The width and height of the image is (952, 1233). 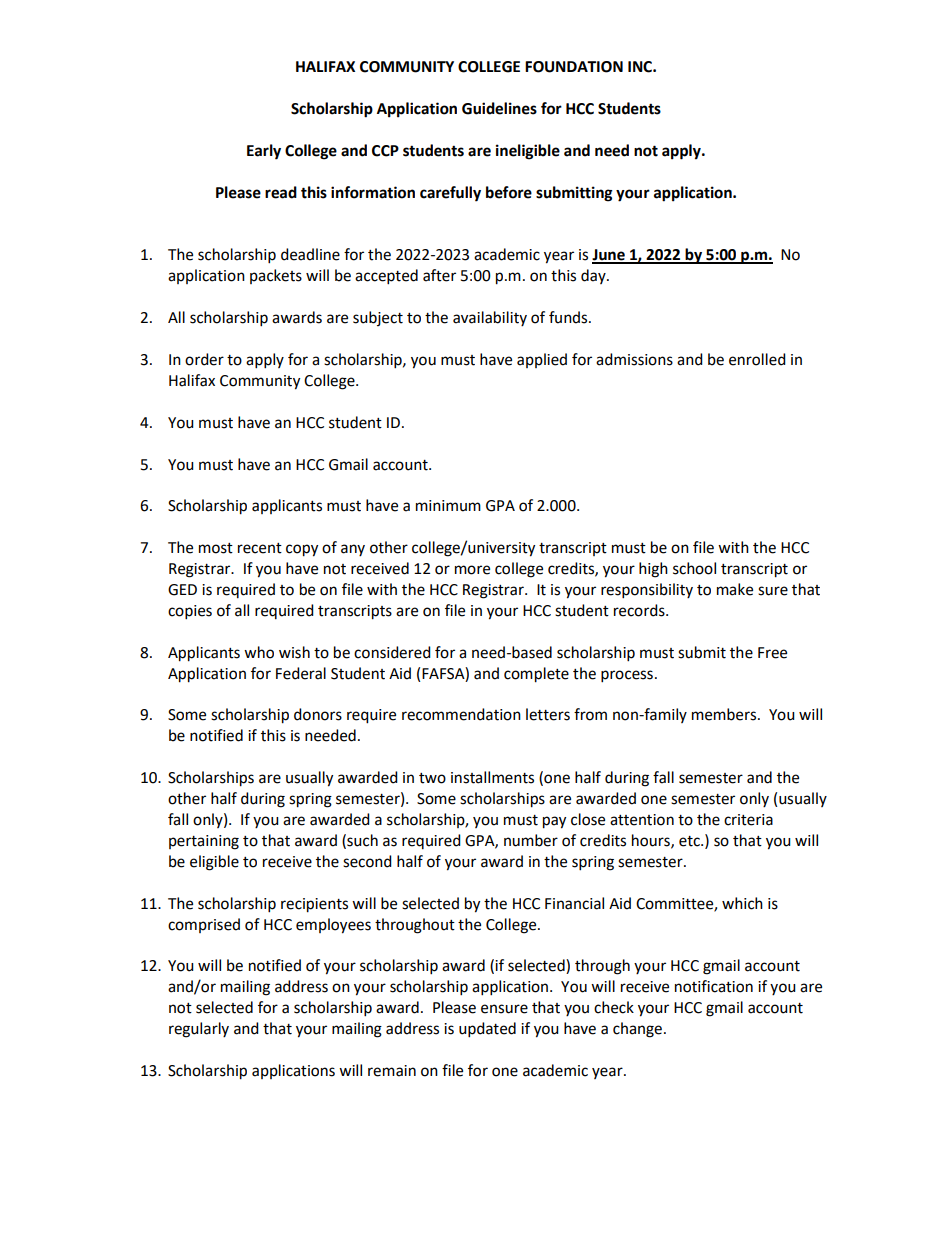 What do you see at coordinates (199, 1030) in the image?
I see `regularly` at bounding box center [199, 1030].
